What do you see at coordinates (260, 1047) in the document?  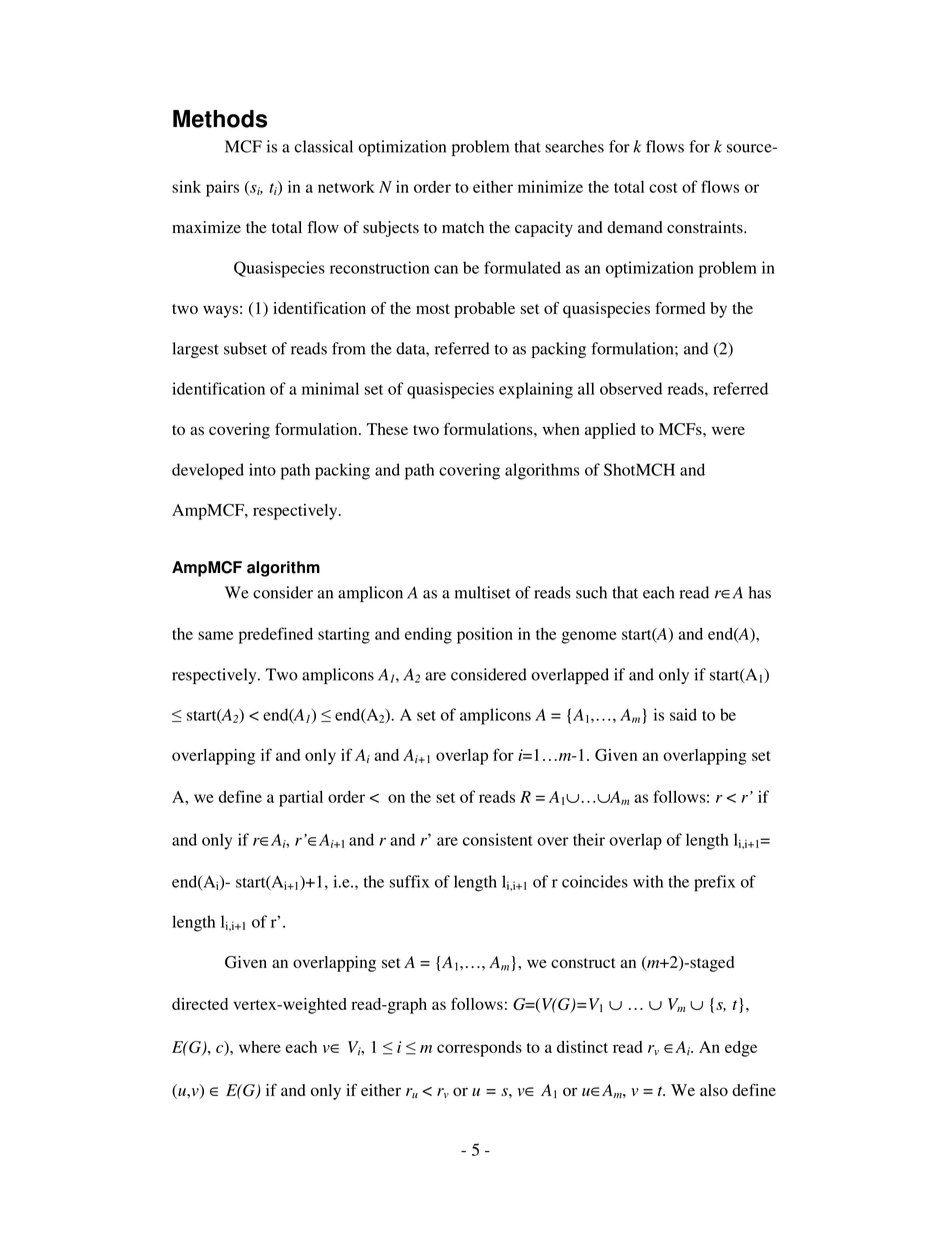 I see `where` at bounding box center [260, 1047].
